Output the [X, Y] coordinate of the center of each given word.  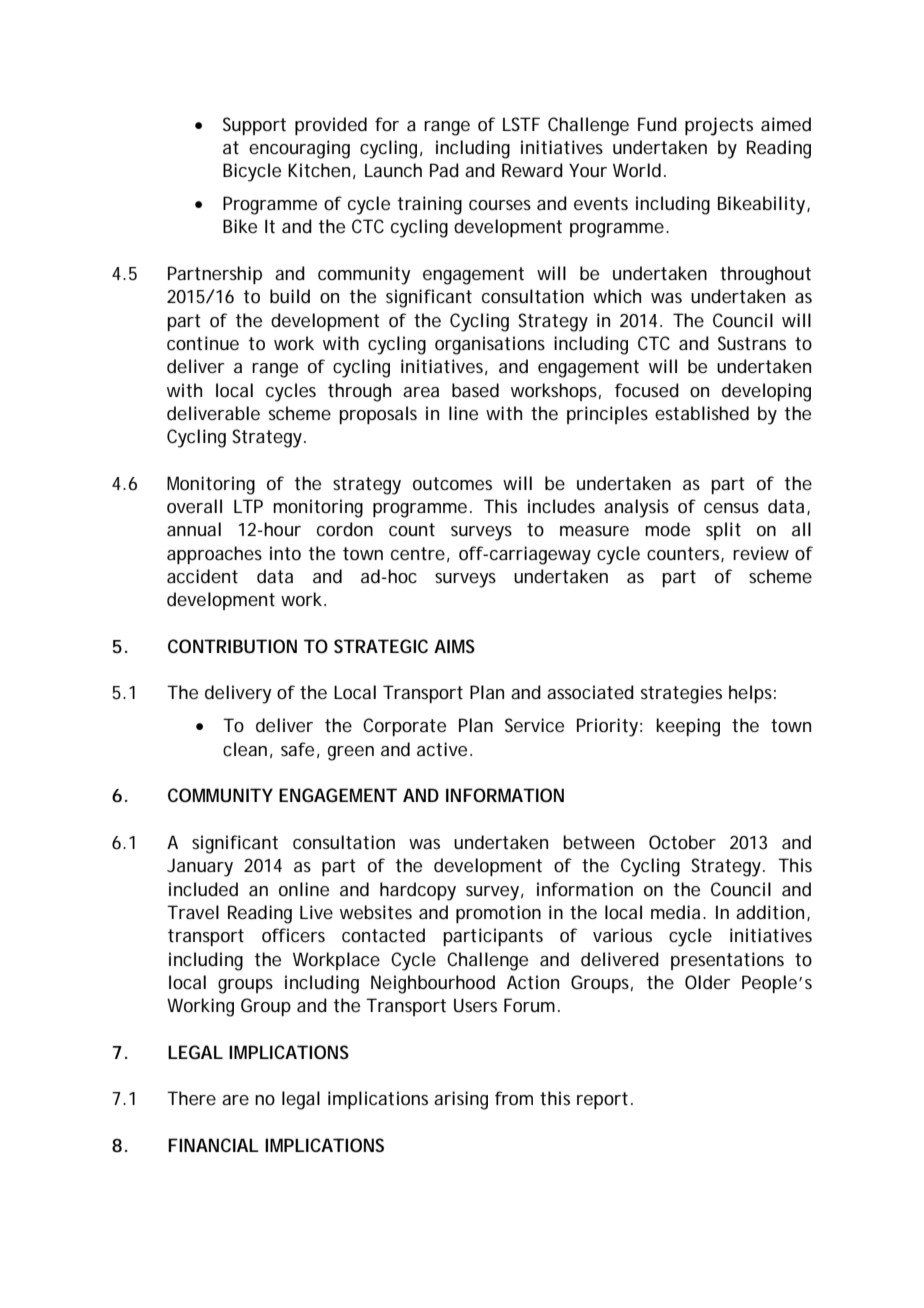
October [682, 842]
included [203, 889]
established [702, 413]
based [475, 390]
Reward [532, 170]
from [514, 1098]
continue [203, 343]
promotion [498, 914]
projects [719, 126]
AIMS [454, 646]
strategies [681, 694]
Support [254, 126]
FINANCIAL [213, 1145]
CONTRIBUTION [232, 646]
